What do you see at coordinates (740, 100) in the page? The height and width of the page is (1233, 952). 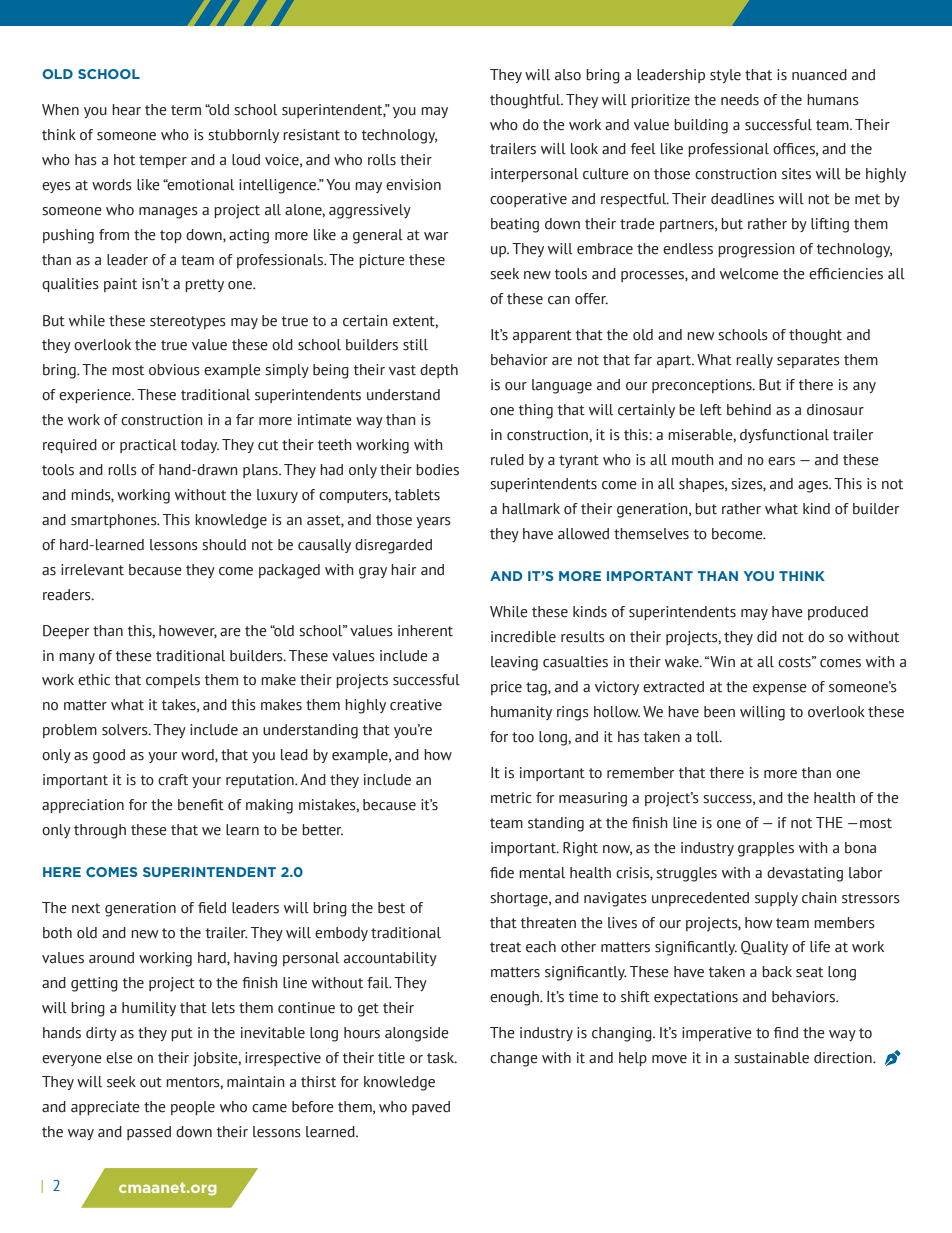 I see `needs` at bounding box center [740, 100].
